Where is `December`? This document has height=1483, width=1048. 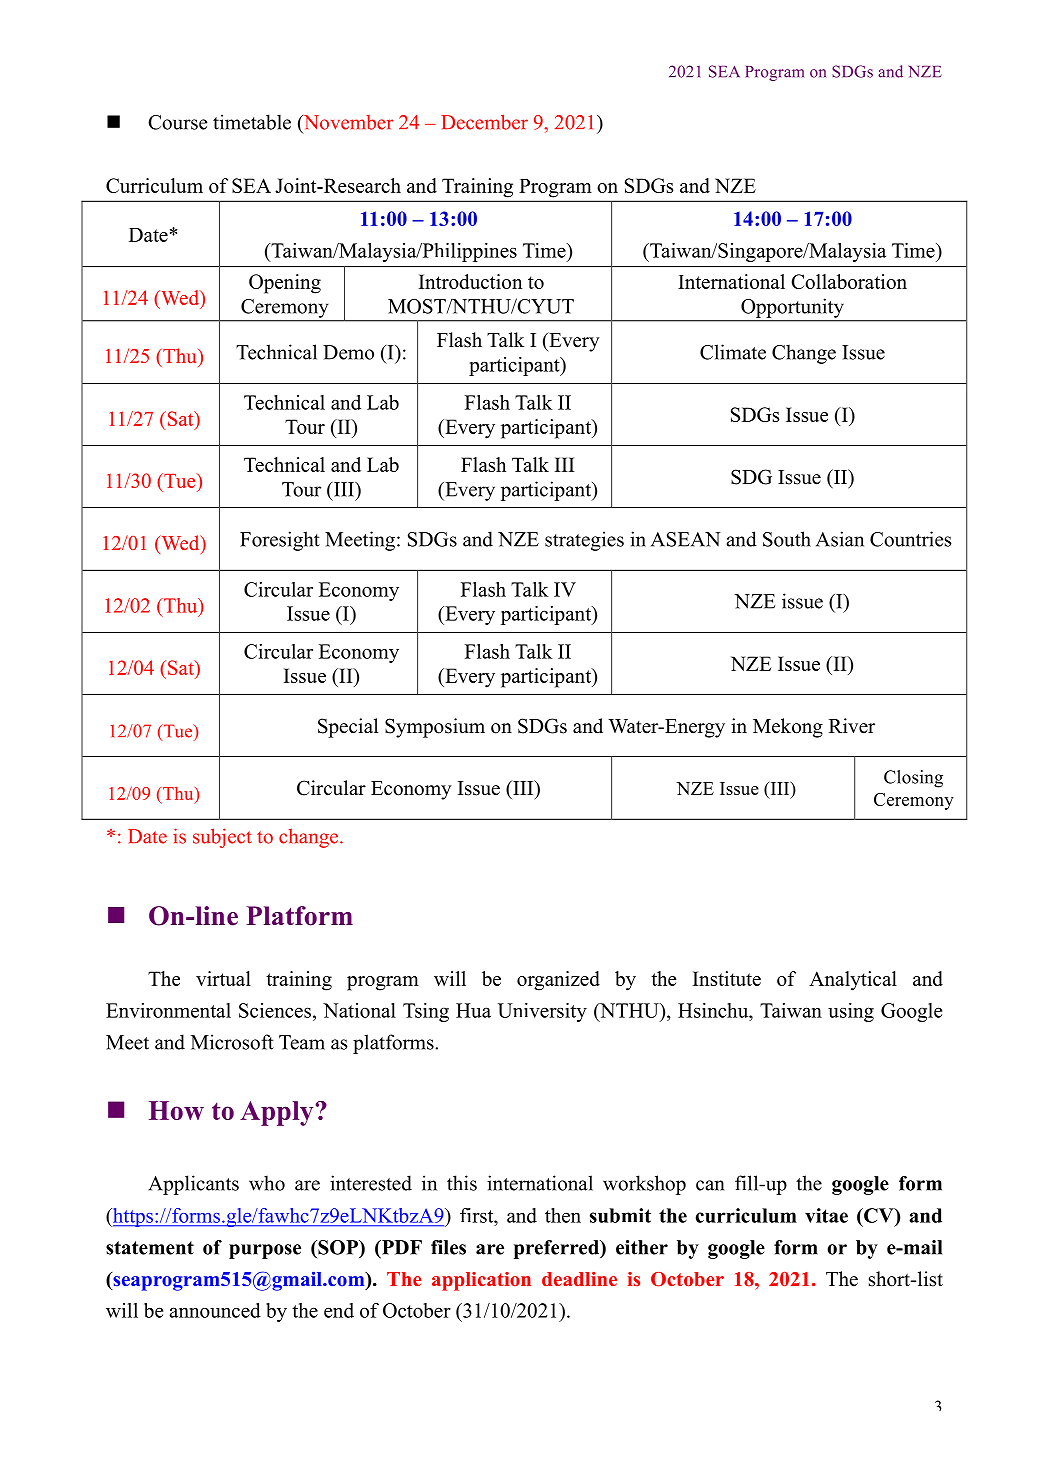 December is located at coordinates (484, 122).
